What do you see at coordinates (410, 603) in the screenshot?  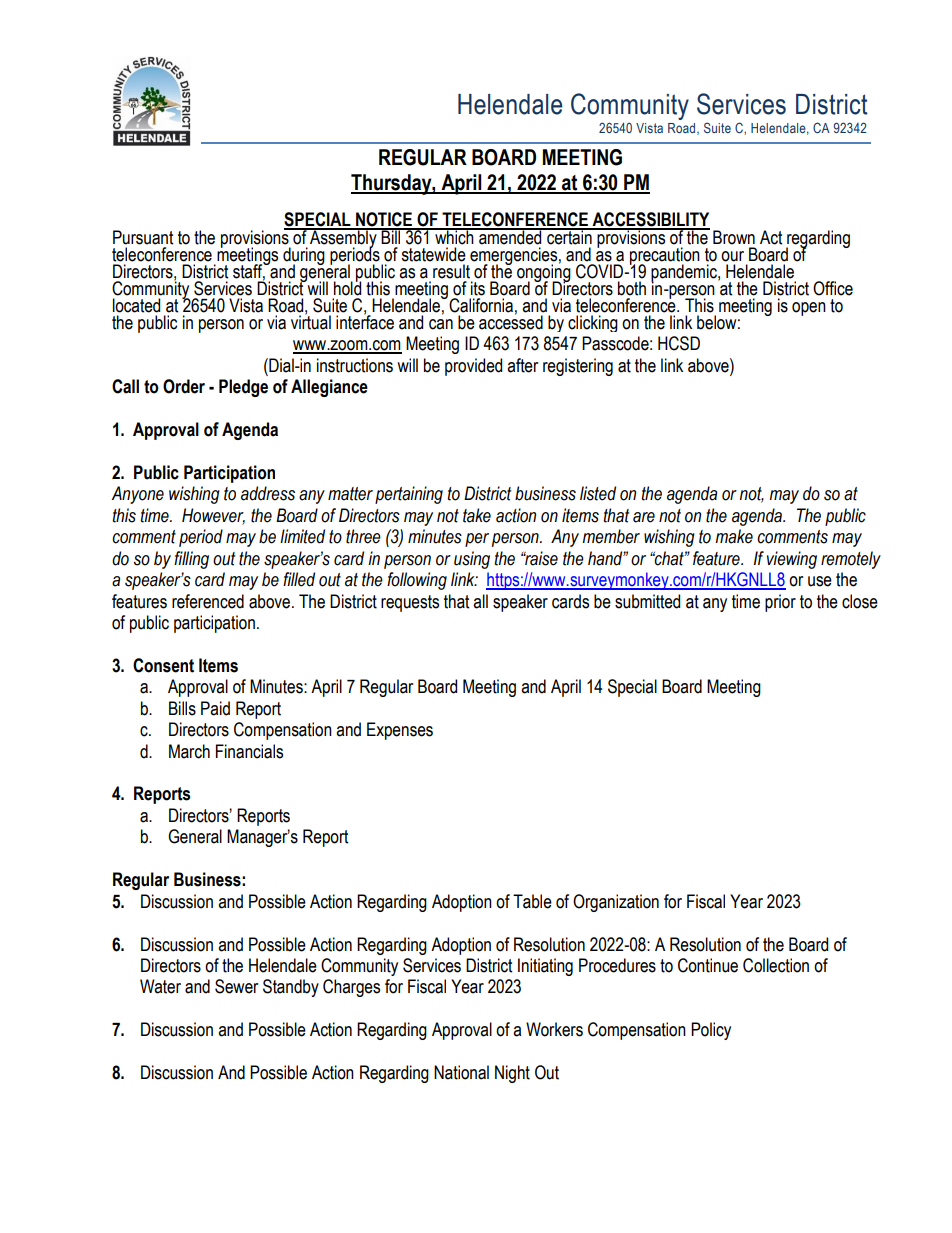 I see `requests` at bounding box center [410, 603].
